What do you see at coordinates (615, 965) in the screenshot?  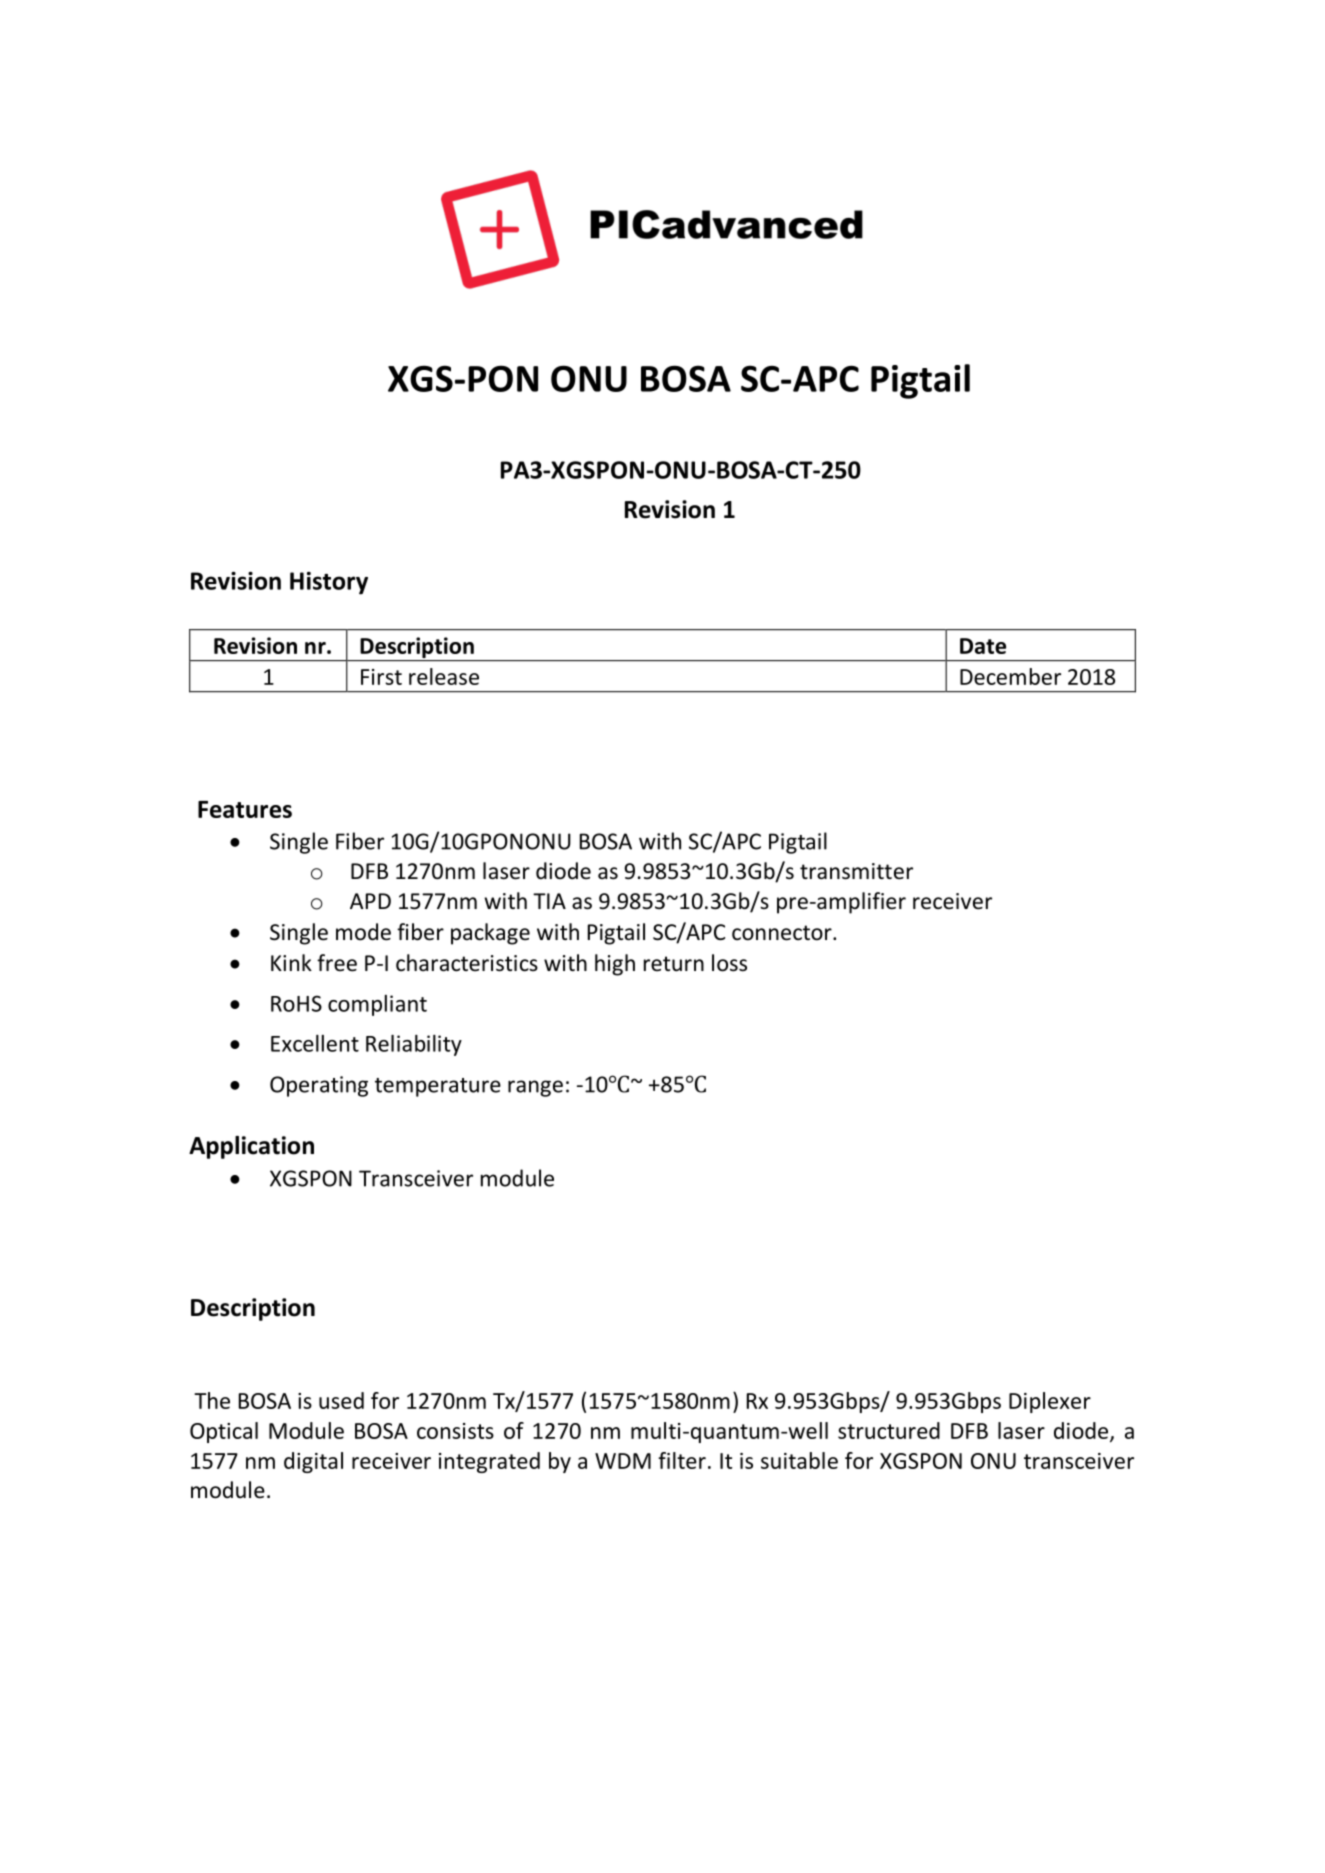 I see `high` at bounding box center [615, 965].
